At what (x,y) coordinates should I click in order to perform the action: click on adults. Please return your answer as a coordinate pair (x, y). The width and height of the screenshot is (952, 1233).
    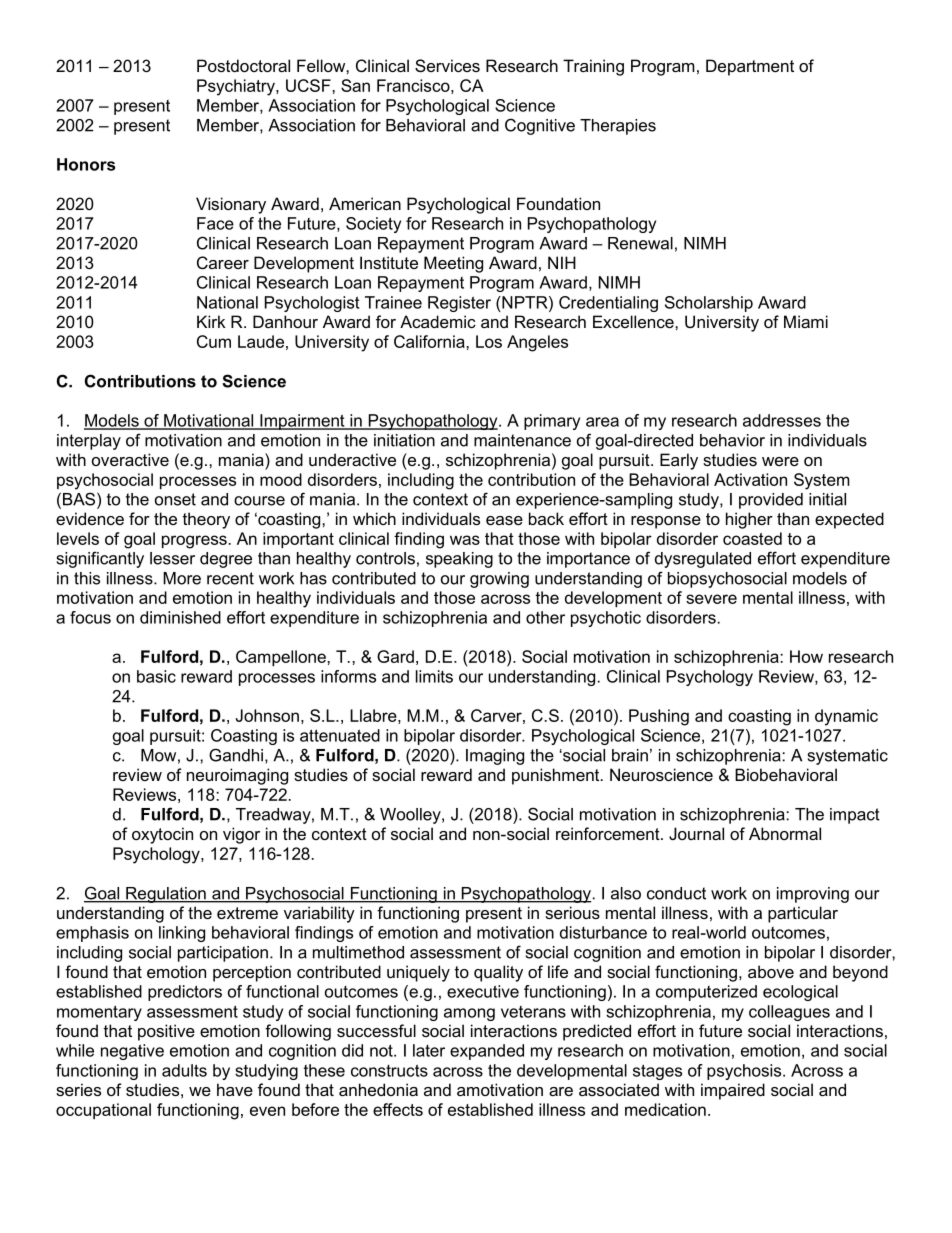
    Looking at the image, I should click on (184, 1070).
